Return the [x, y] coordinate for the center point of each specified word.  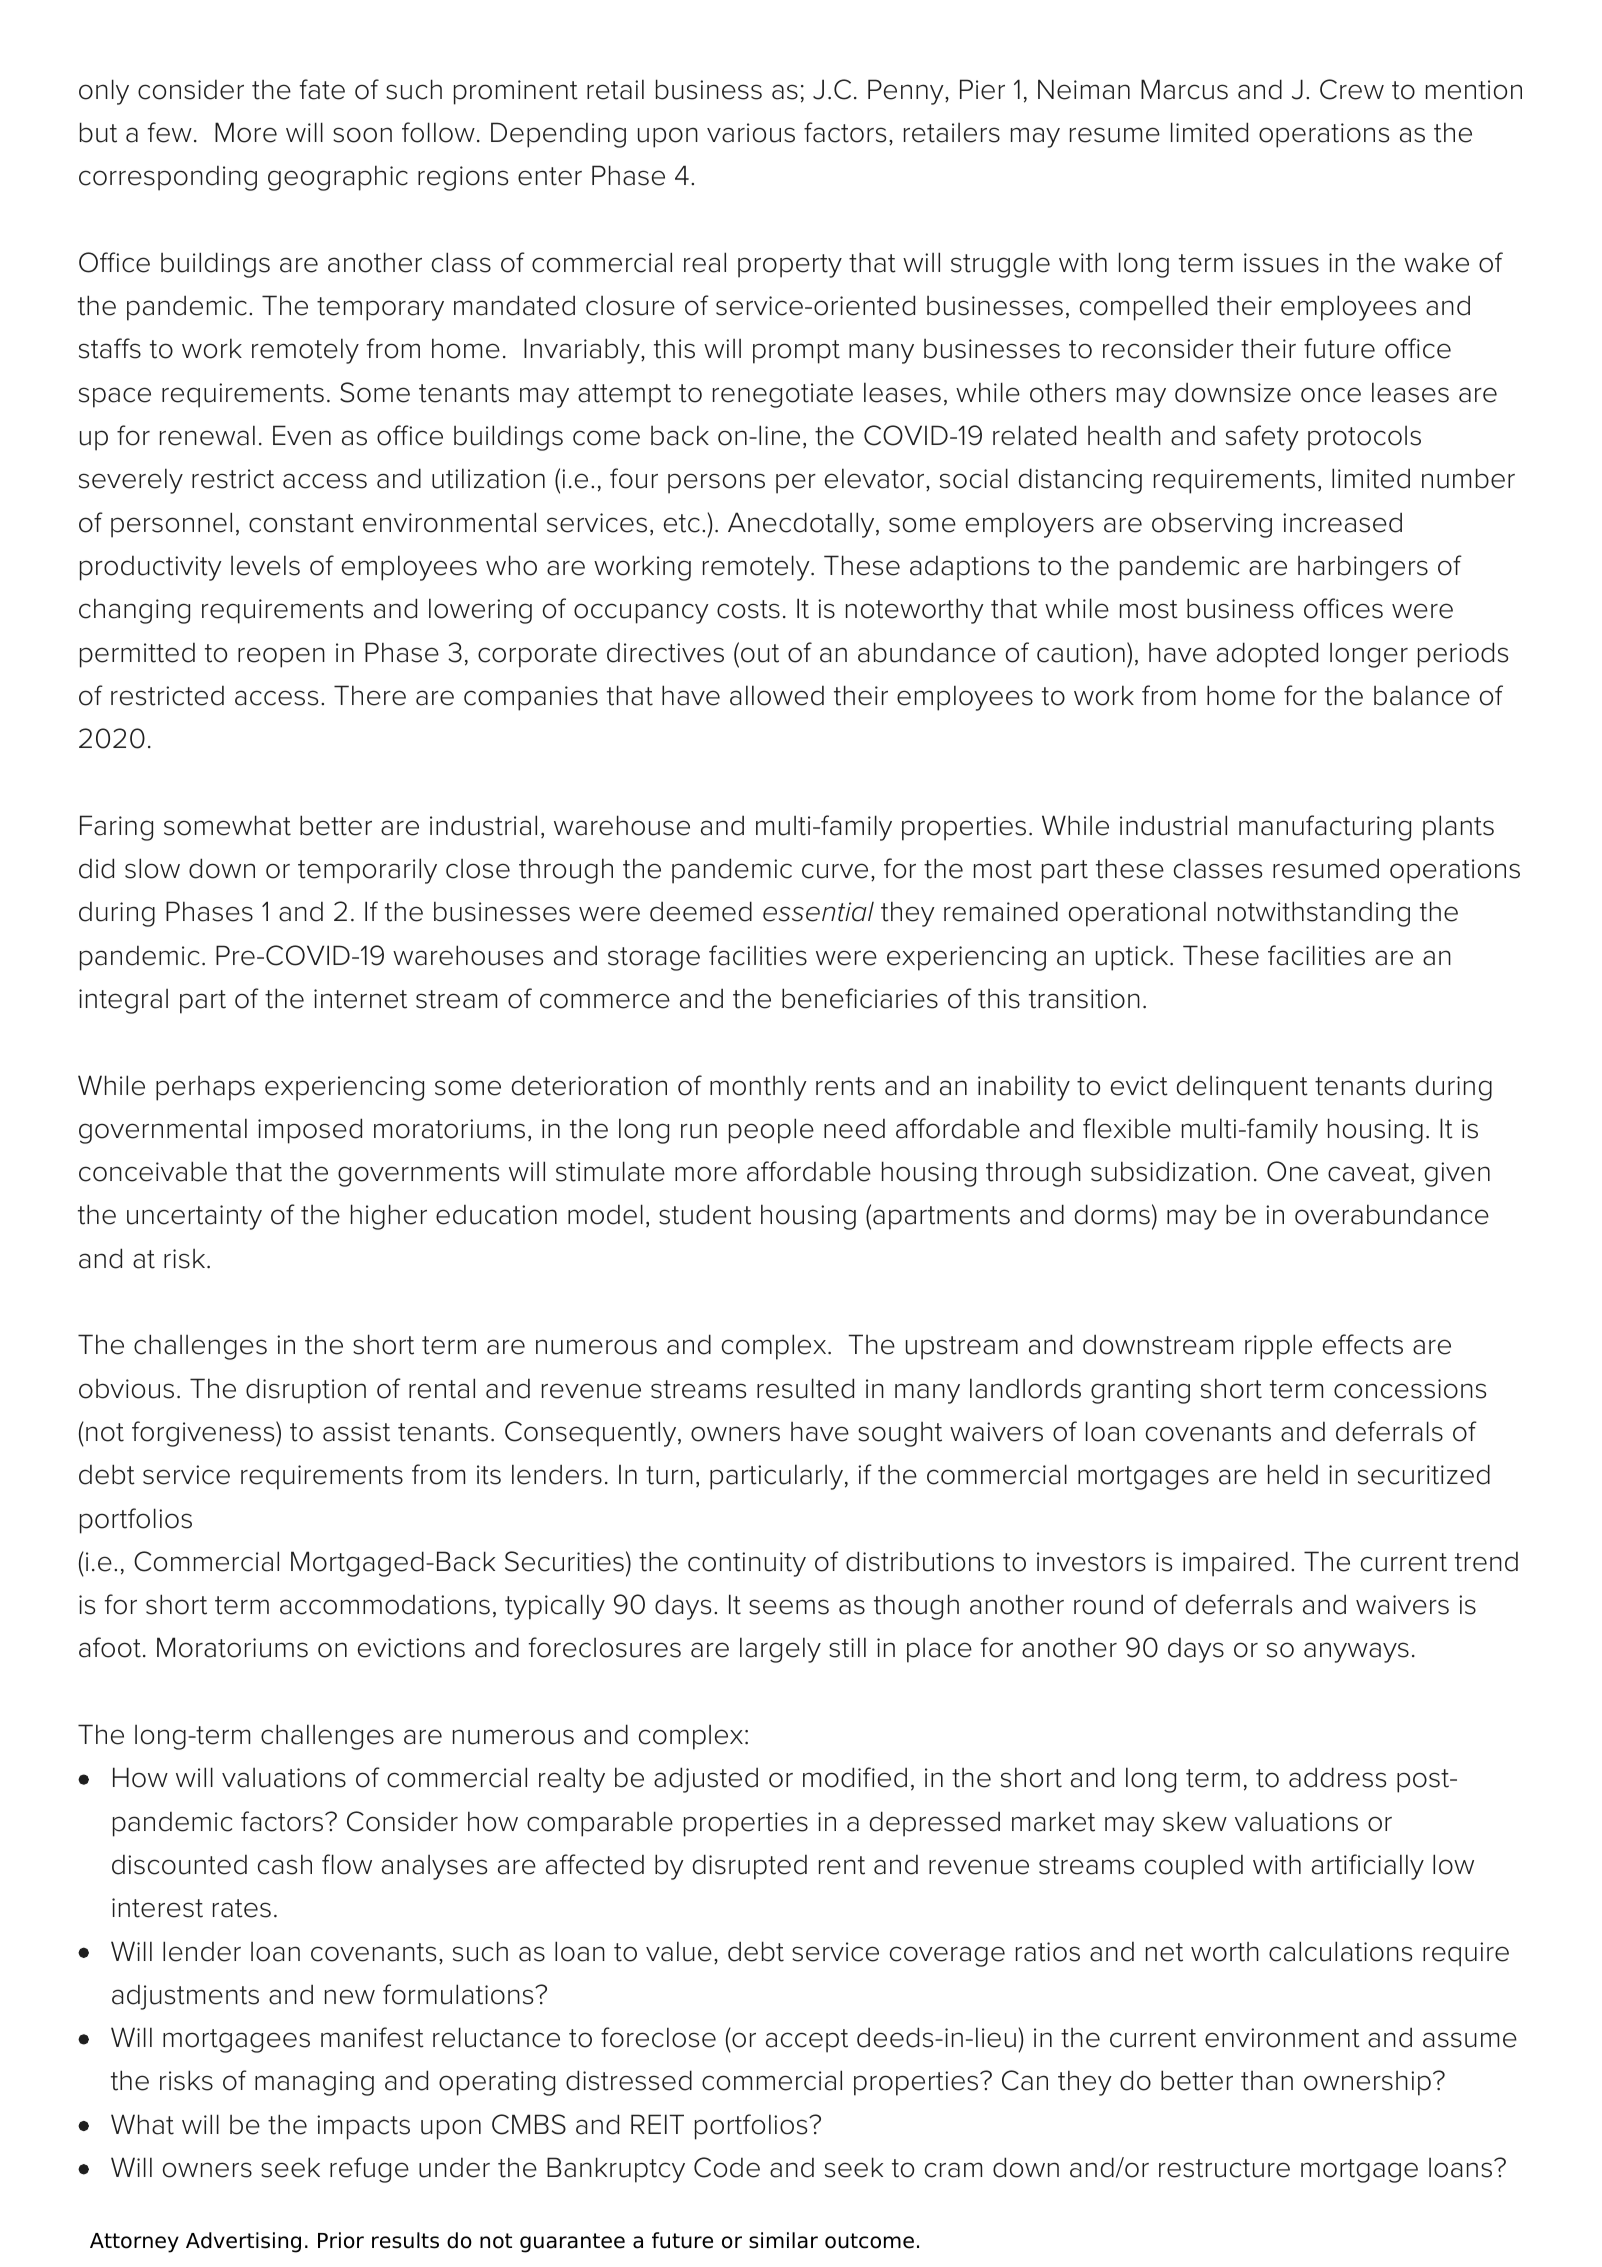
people [771, 1131]
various [751, 133]
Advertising [243, 2242]
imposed [310, 1131]
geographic [338, 178]
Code [727, 2167]
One [1292, 1171]
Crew [1352, 89]
